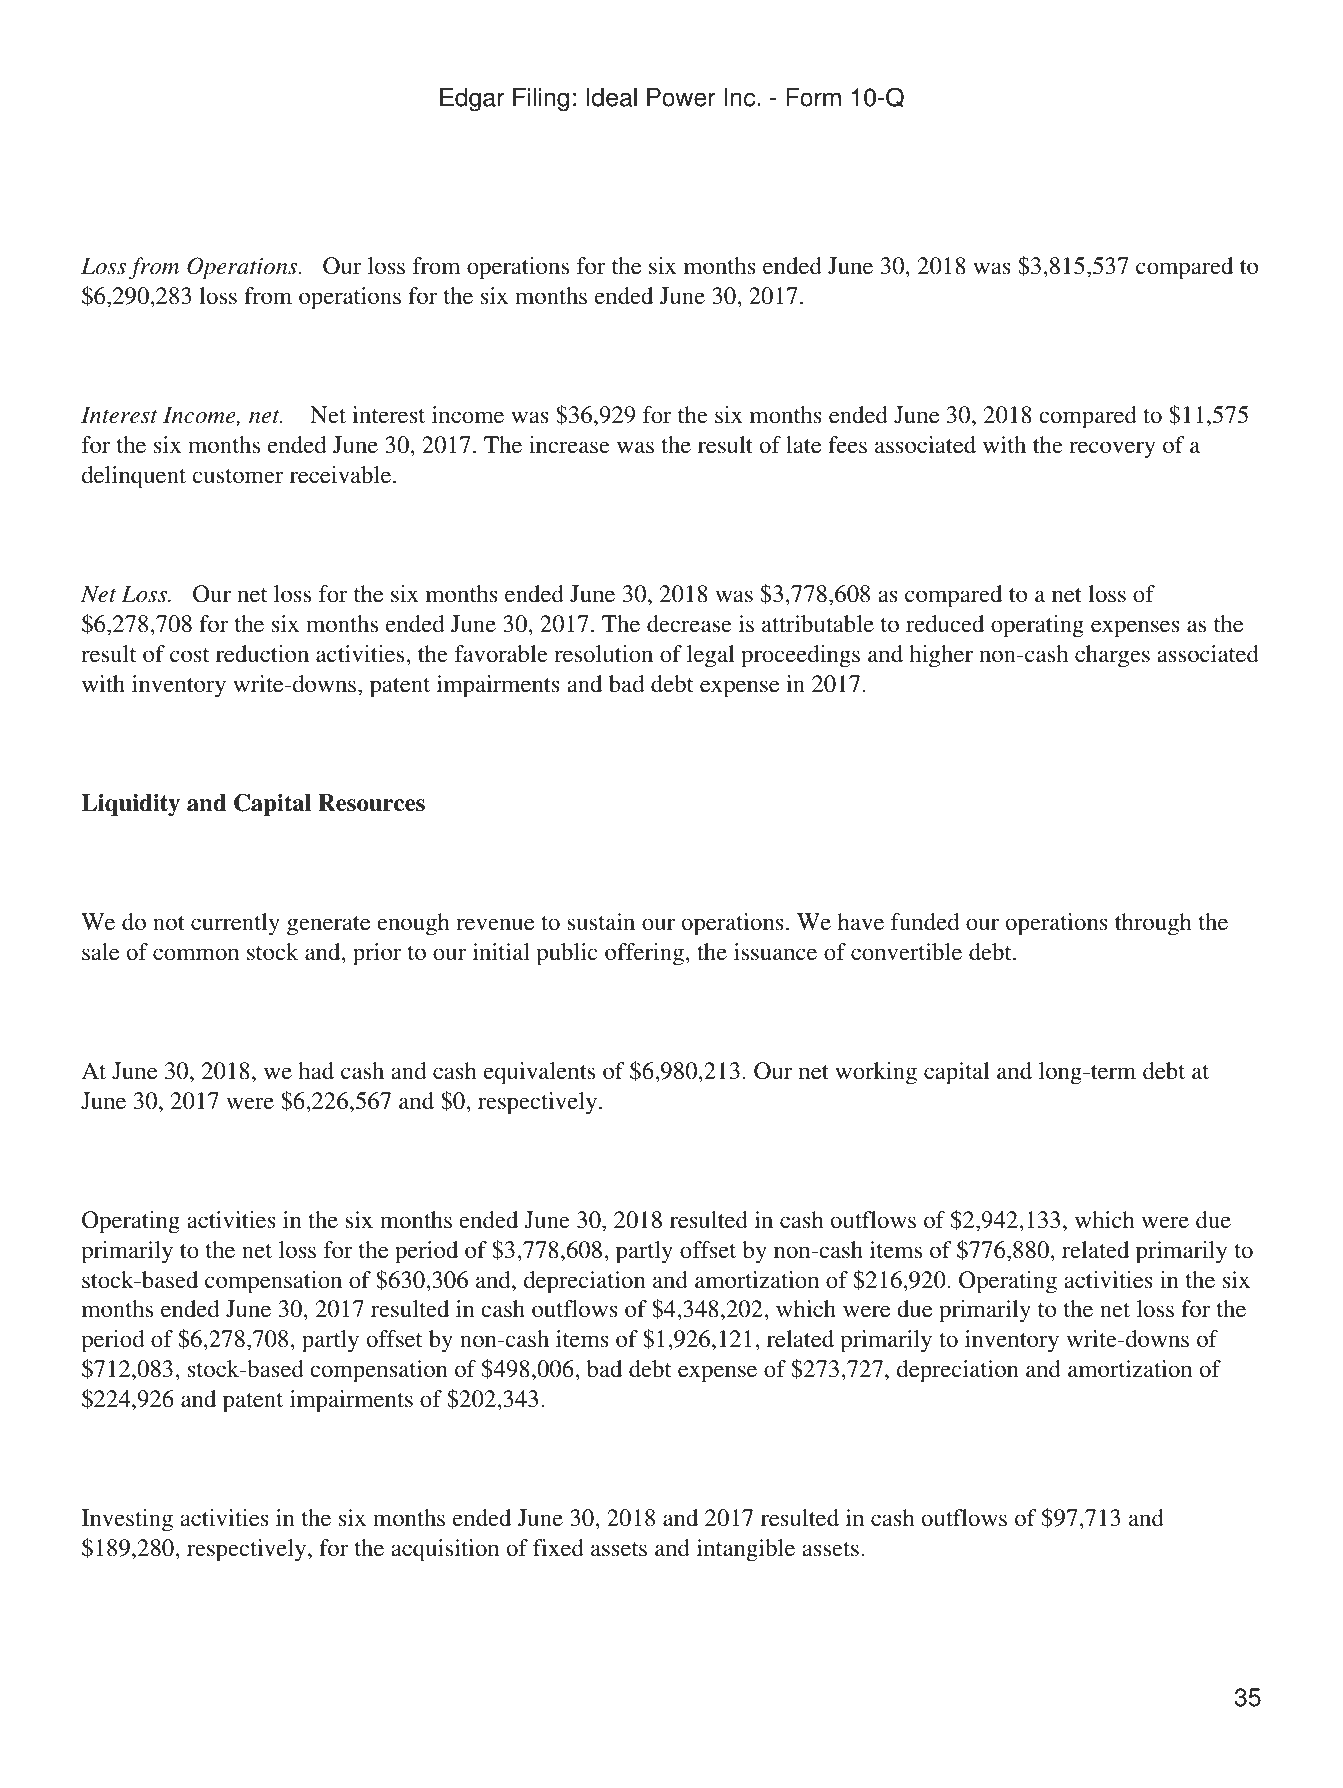  I want to click on intangible, so click(746, 1550).
